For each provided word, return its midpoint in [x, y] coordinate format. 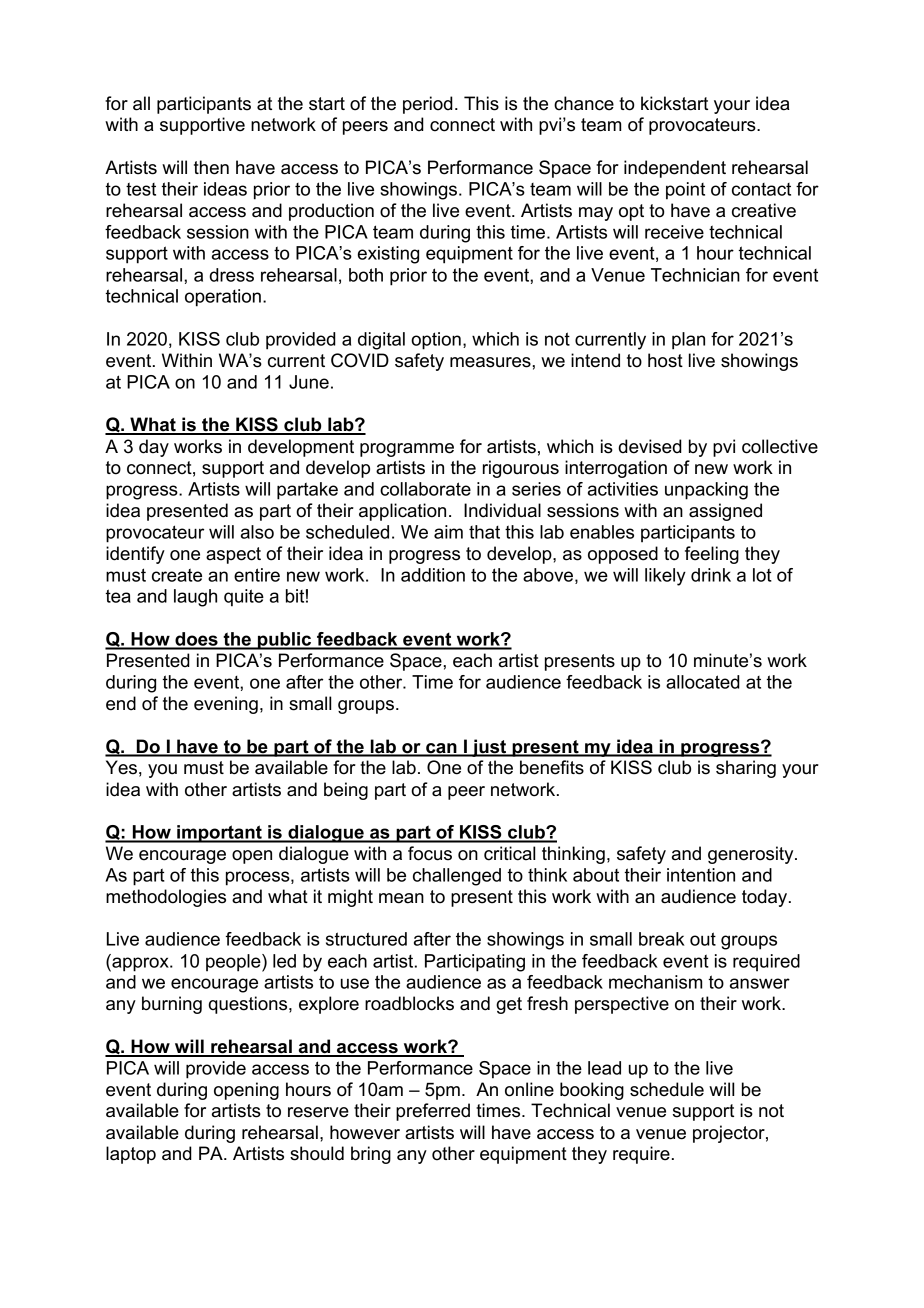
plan [688, 341]
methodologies [166, 898]
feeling [712, 555]
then [211, 167]
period [428, 105]
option [436, 341]
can [441, 749]
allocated [703, 682]
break [662, 939]
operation [223, 298]
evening [226, 705]
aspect [233, 555]
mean [401, 898]
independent [675, 169]
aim [448, 532]
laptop [131, 1155]
